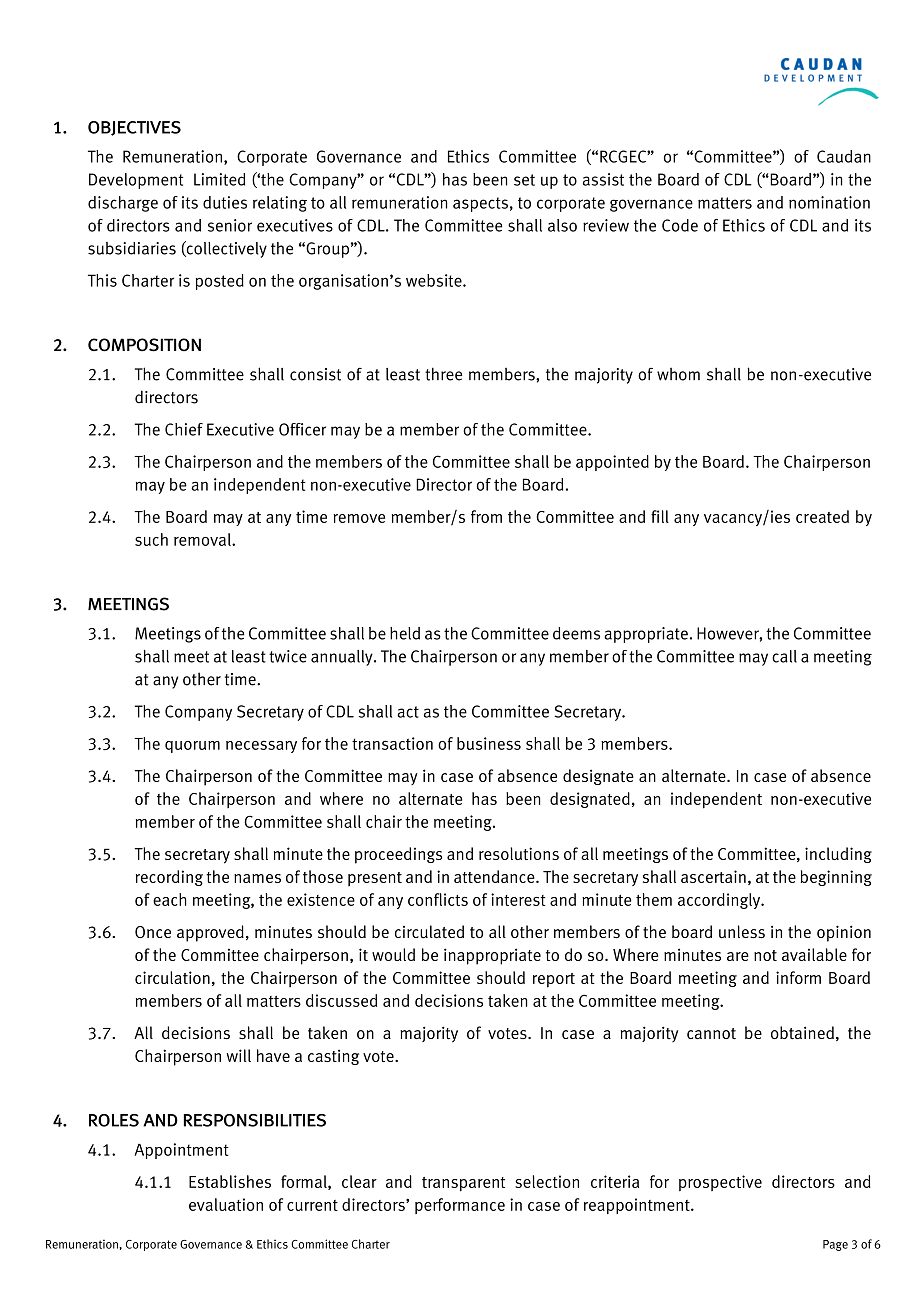 This image has width=924, height=1307. What do you see at coordinates (829, 202) in the image?
I see `nomination` at bounding box center [829, 202].
